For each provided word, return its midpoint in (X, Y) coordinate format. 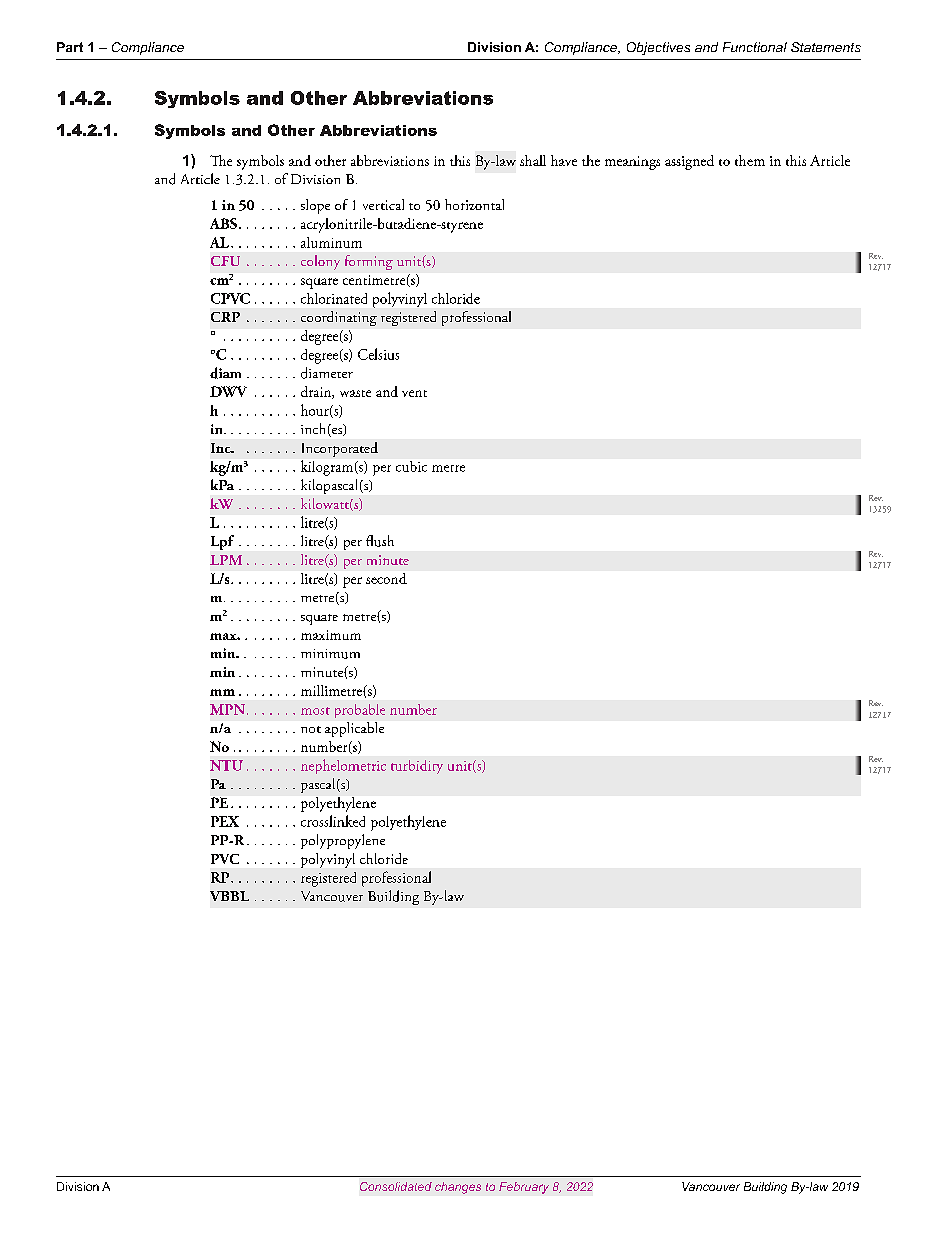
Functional (755, 47)
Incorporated (340, 449)
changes (458, 1188)
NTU (226, 765)
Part (70, 47)
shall (533, 160)
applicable (354, 729)
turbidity (417, 767)
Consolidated (396, 1186)
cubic (411, 466)
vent (414, 393)
